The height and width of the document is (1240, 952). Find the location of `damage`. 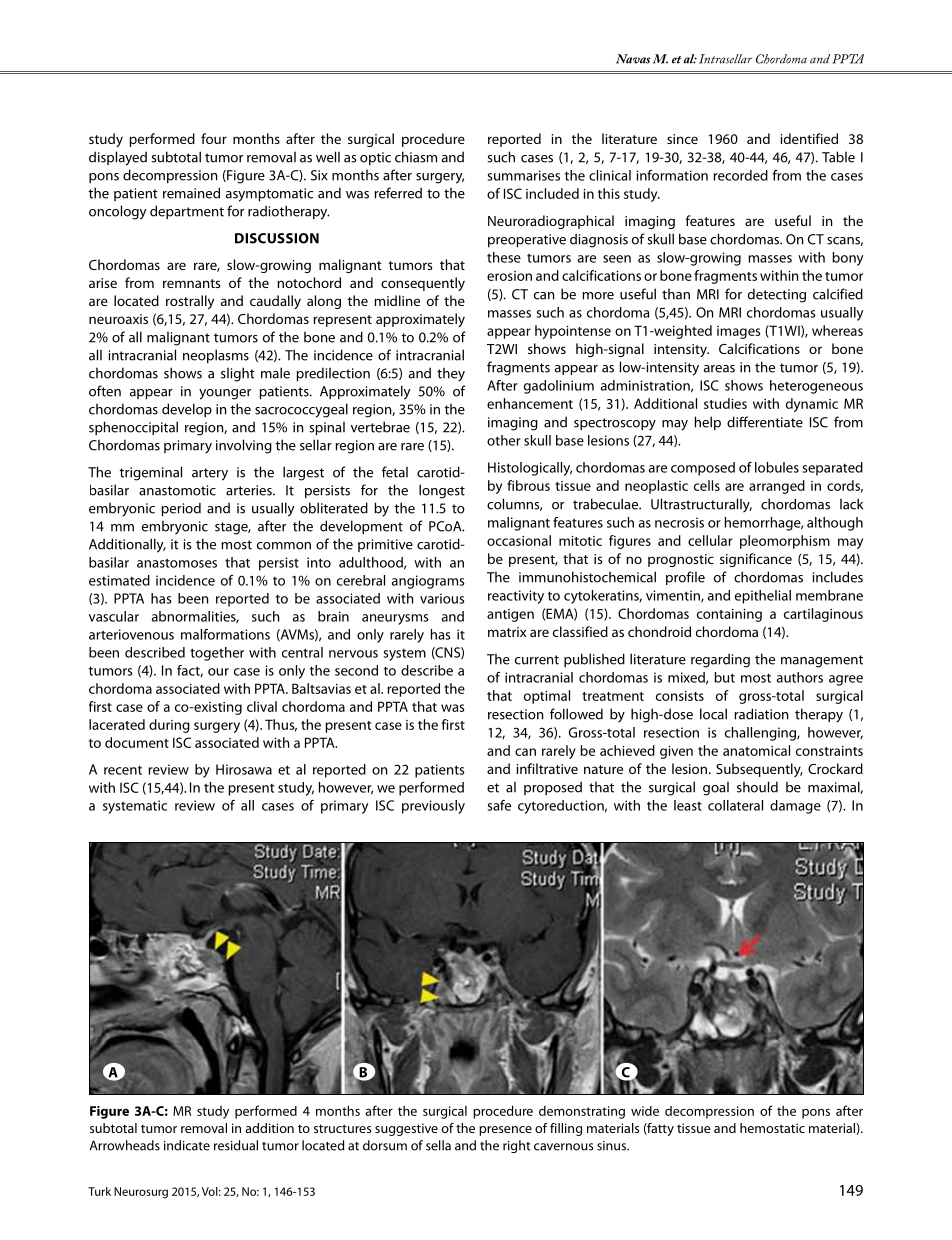

damage is located at coordinates (795, 807).
